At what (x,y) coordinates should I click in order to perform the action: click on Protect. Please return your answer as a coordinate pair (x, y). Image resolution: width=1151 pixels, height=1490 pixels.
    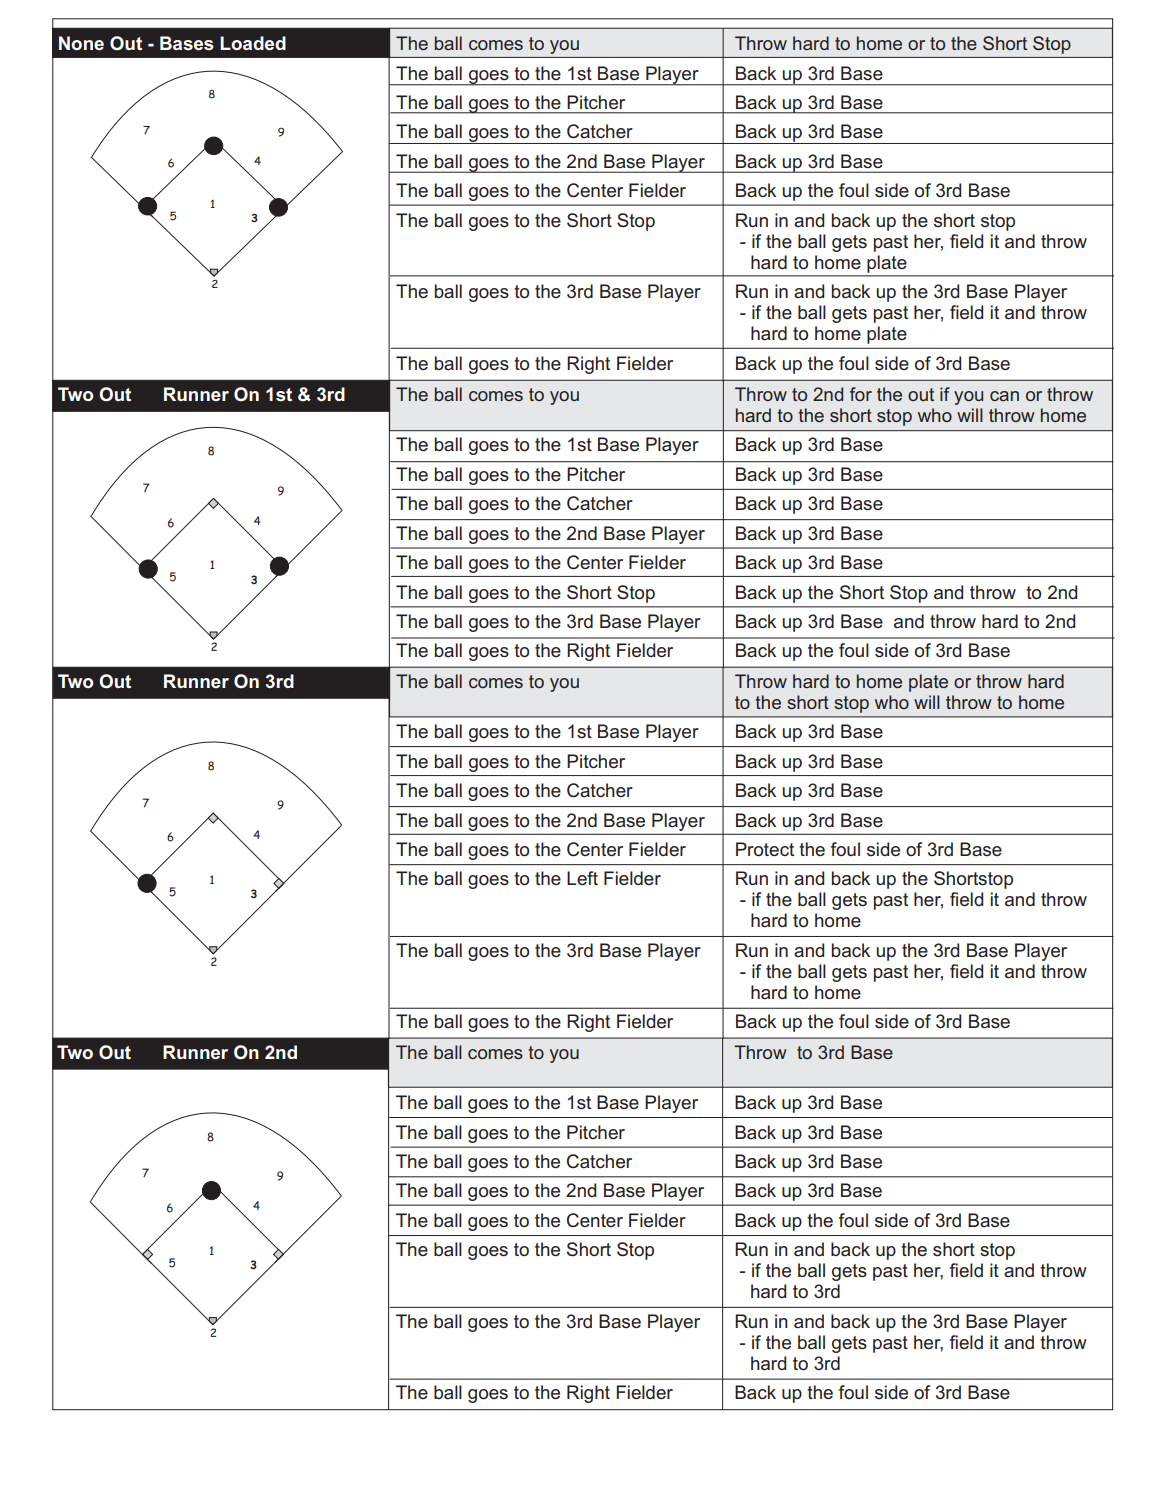
    Looking at the image, I should click on (765, 849).
